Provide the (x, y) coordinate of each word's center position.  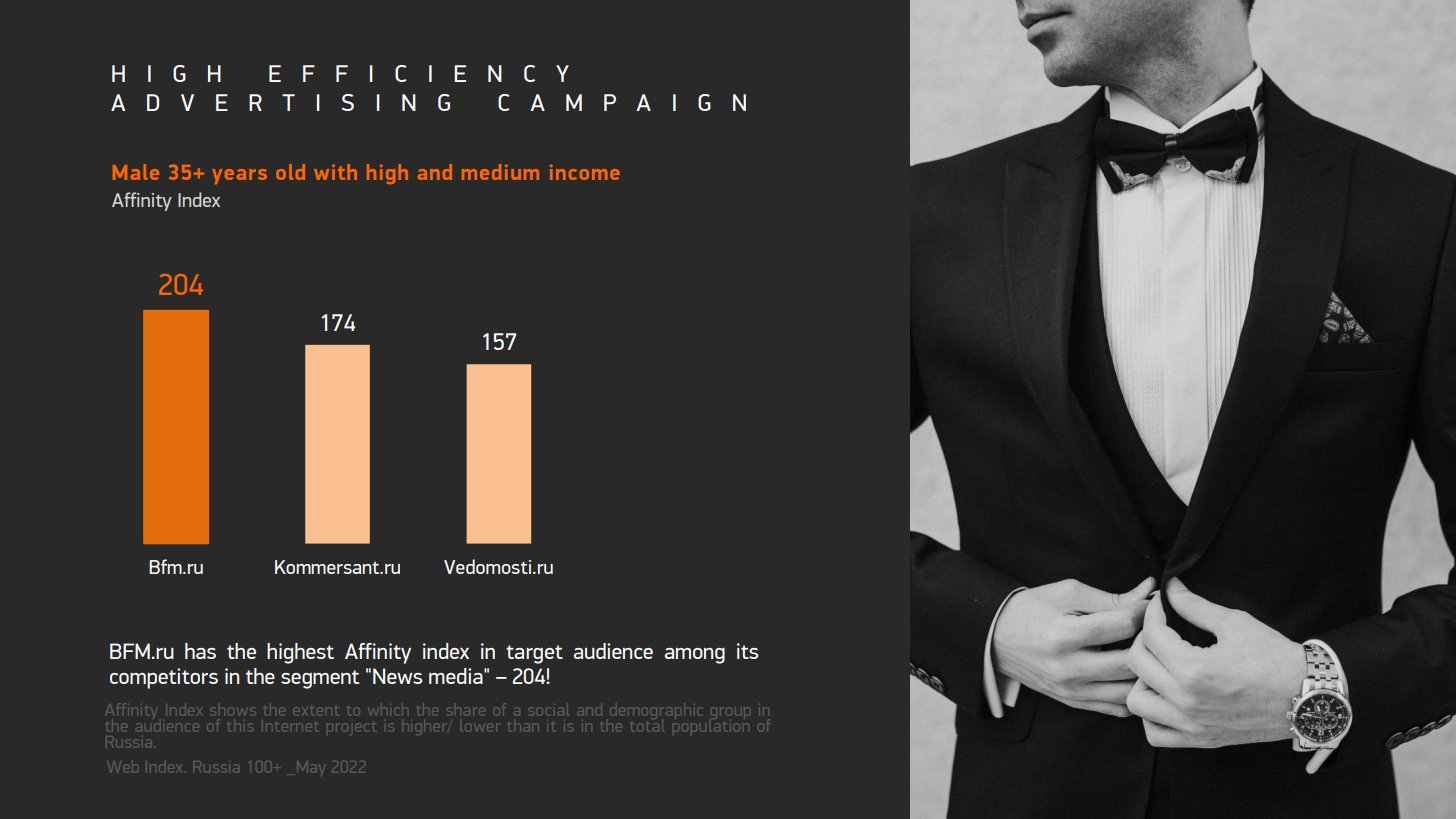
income (585, 172)
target (534, 654)
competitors (164, 678)
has (200, 651)
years (240, 176)
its (747, 651)
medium (500, 172)
